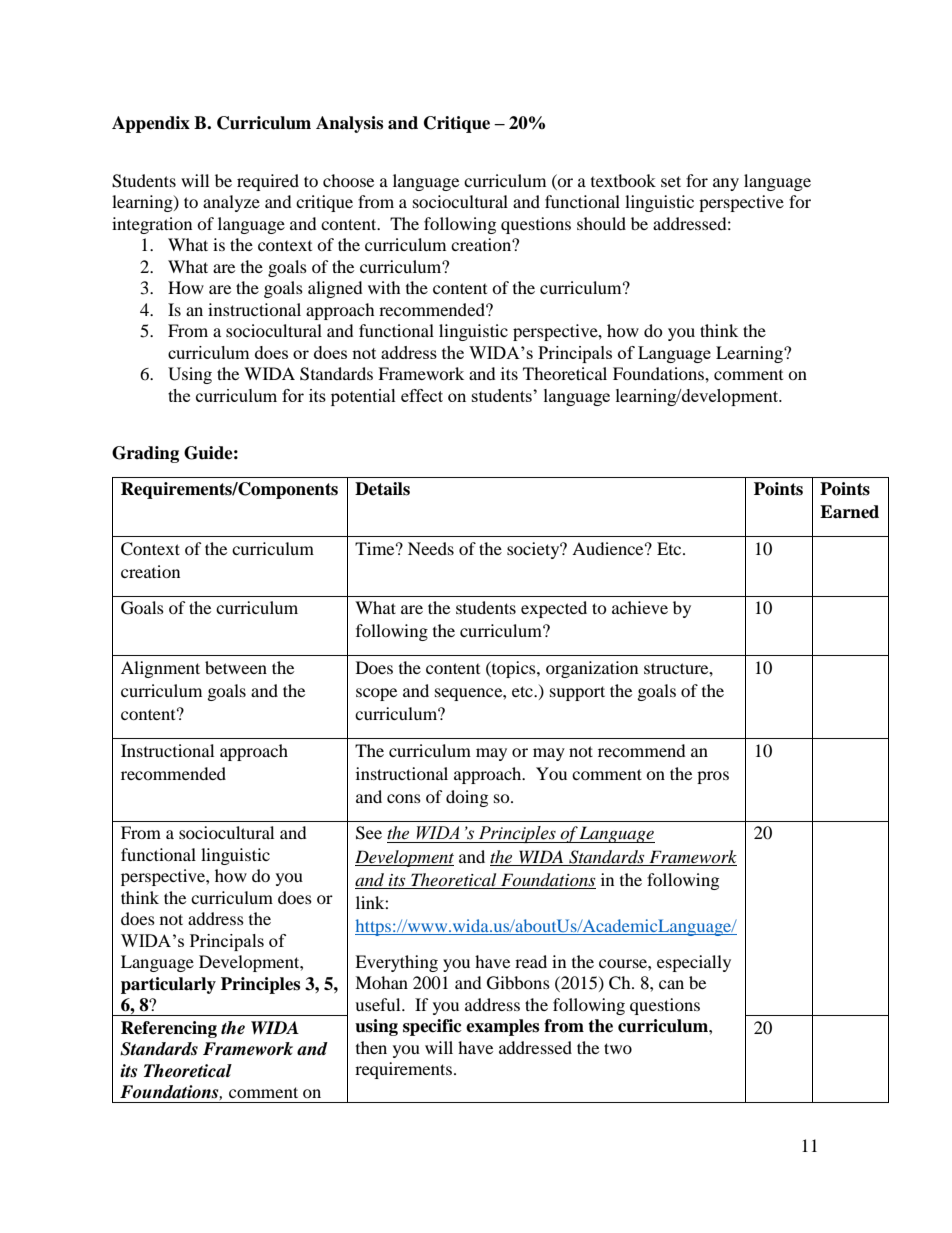  What do you see at coordinates (268, 182) in the page?
I see `required` at bounding box center [268, 182].
